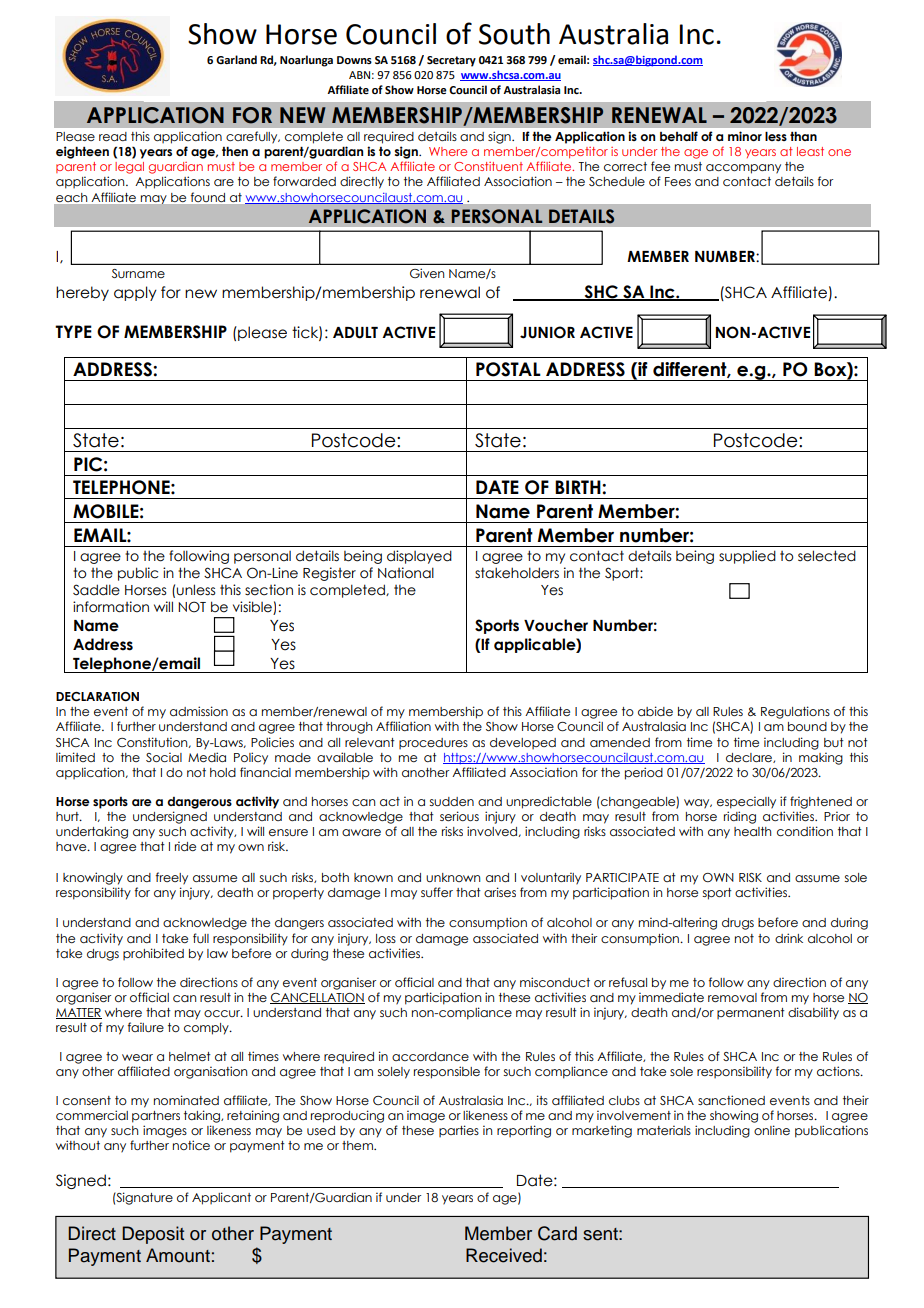 The image size is (924, 1308). I want to click on TYPE, so click(73, 331).
